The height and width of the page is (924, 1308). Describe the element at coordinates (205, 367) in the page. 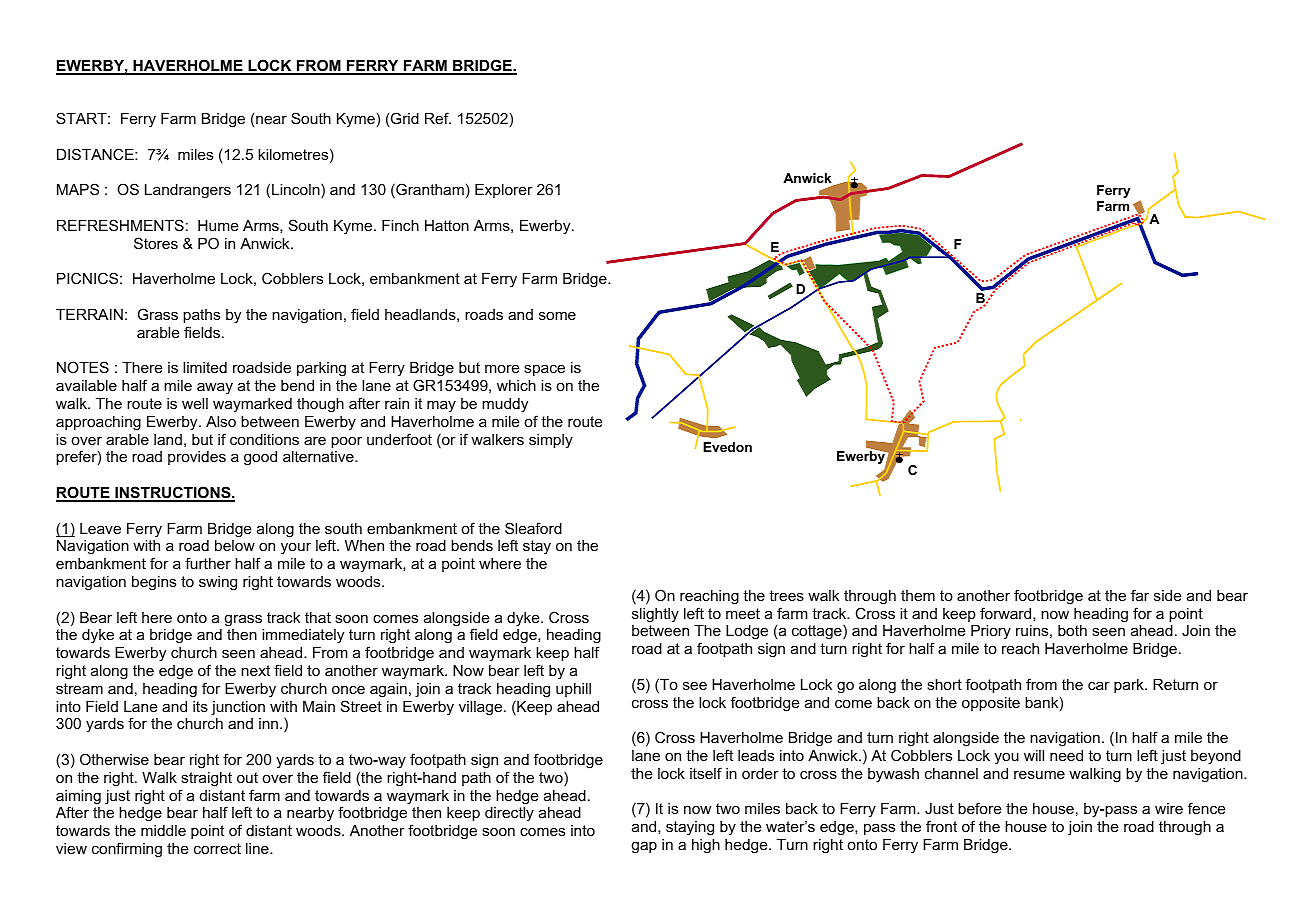

I see `limited` at that location.
